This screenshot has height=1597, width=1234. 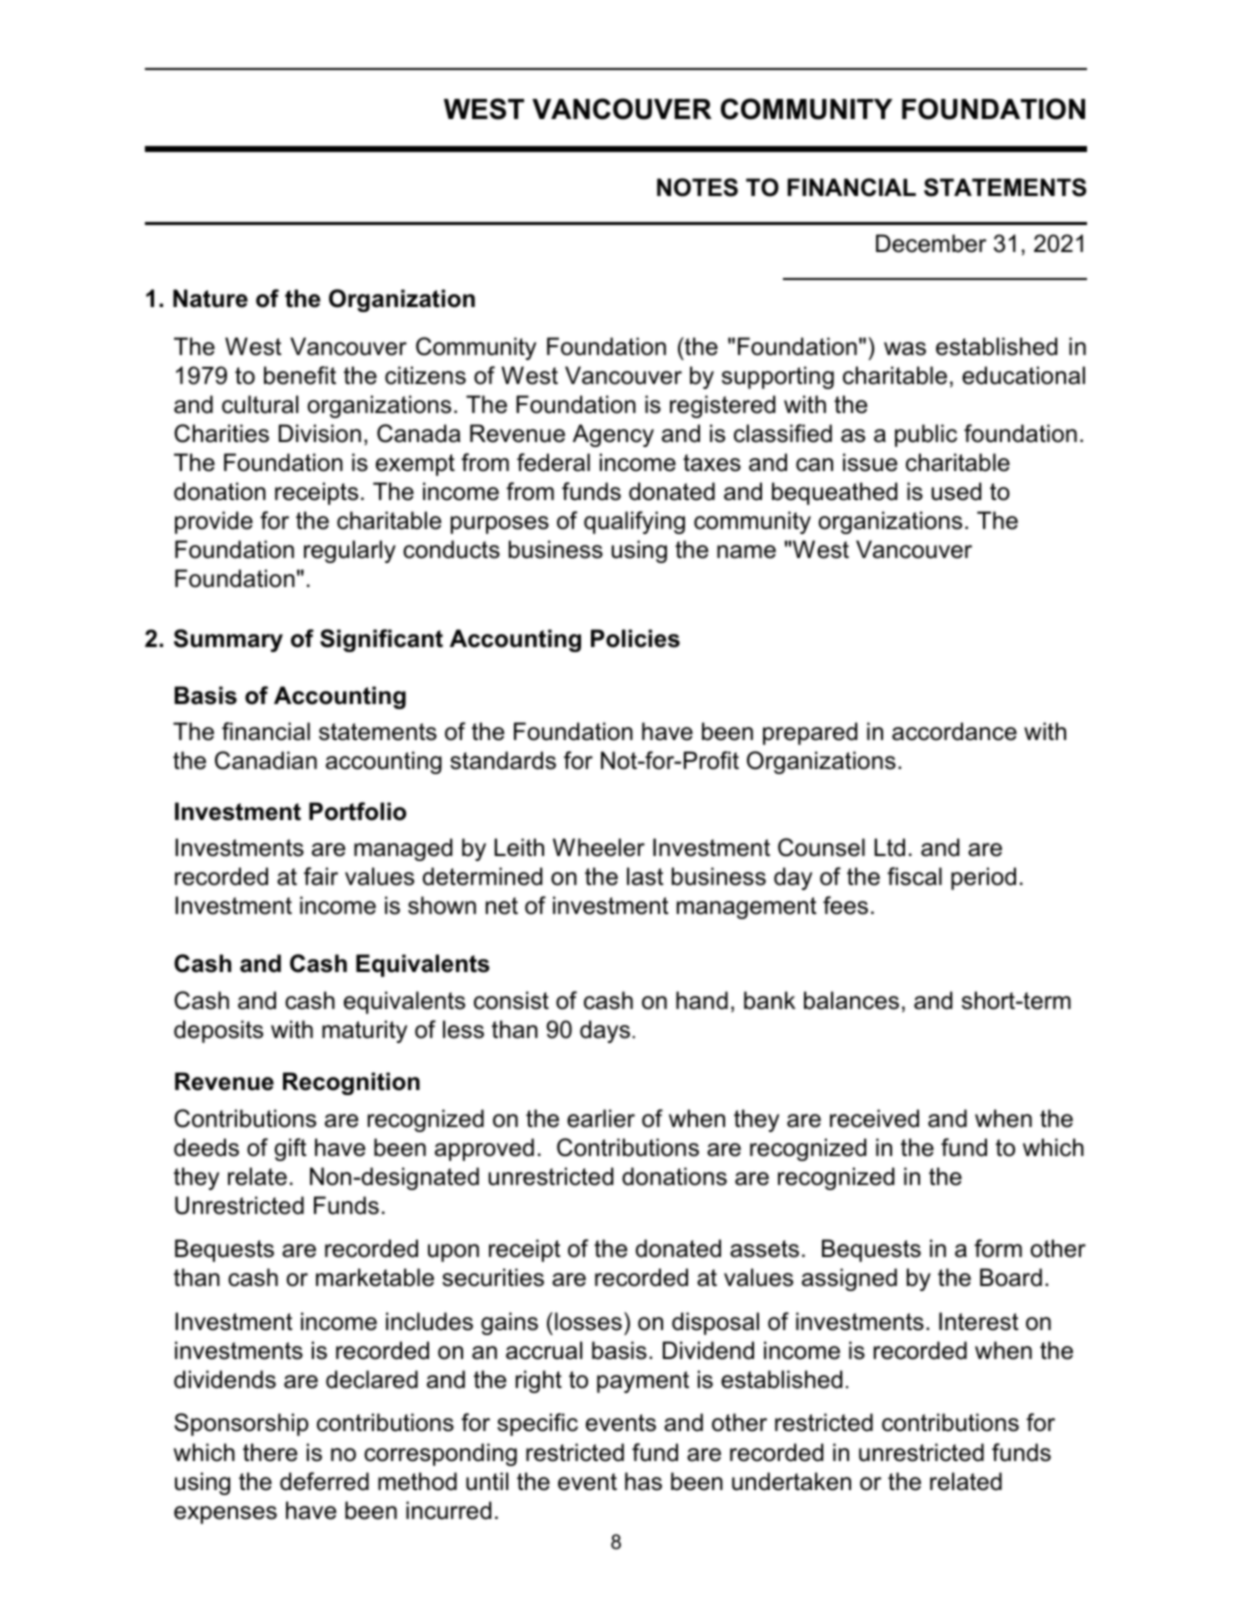 I want to click on fair, so click(x=321, y=876).
